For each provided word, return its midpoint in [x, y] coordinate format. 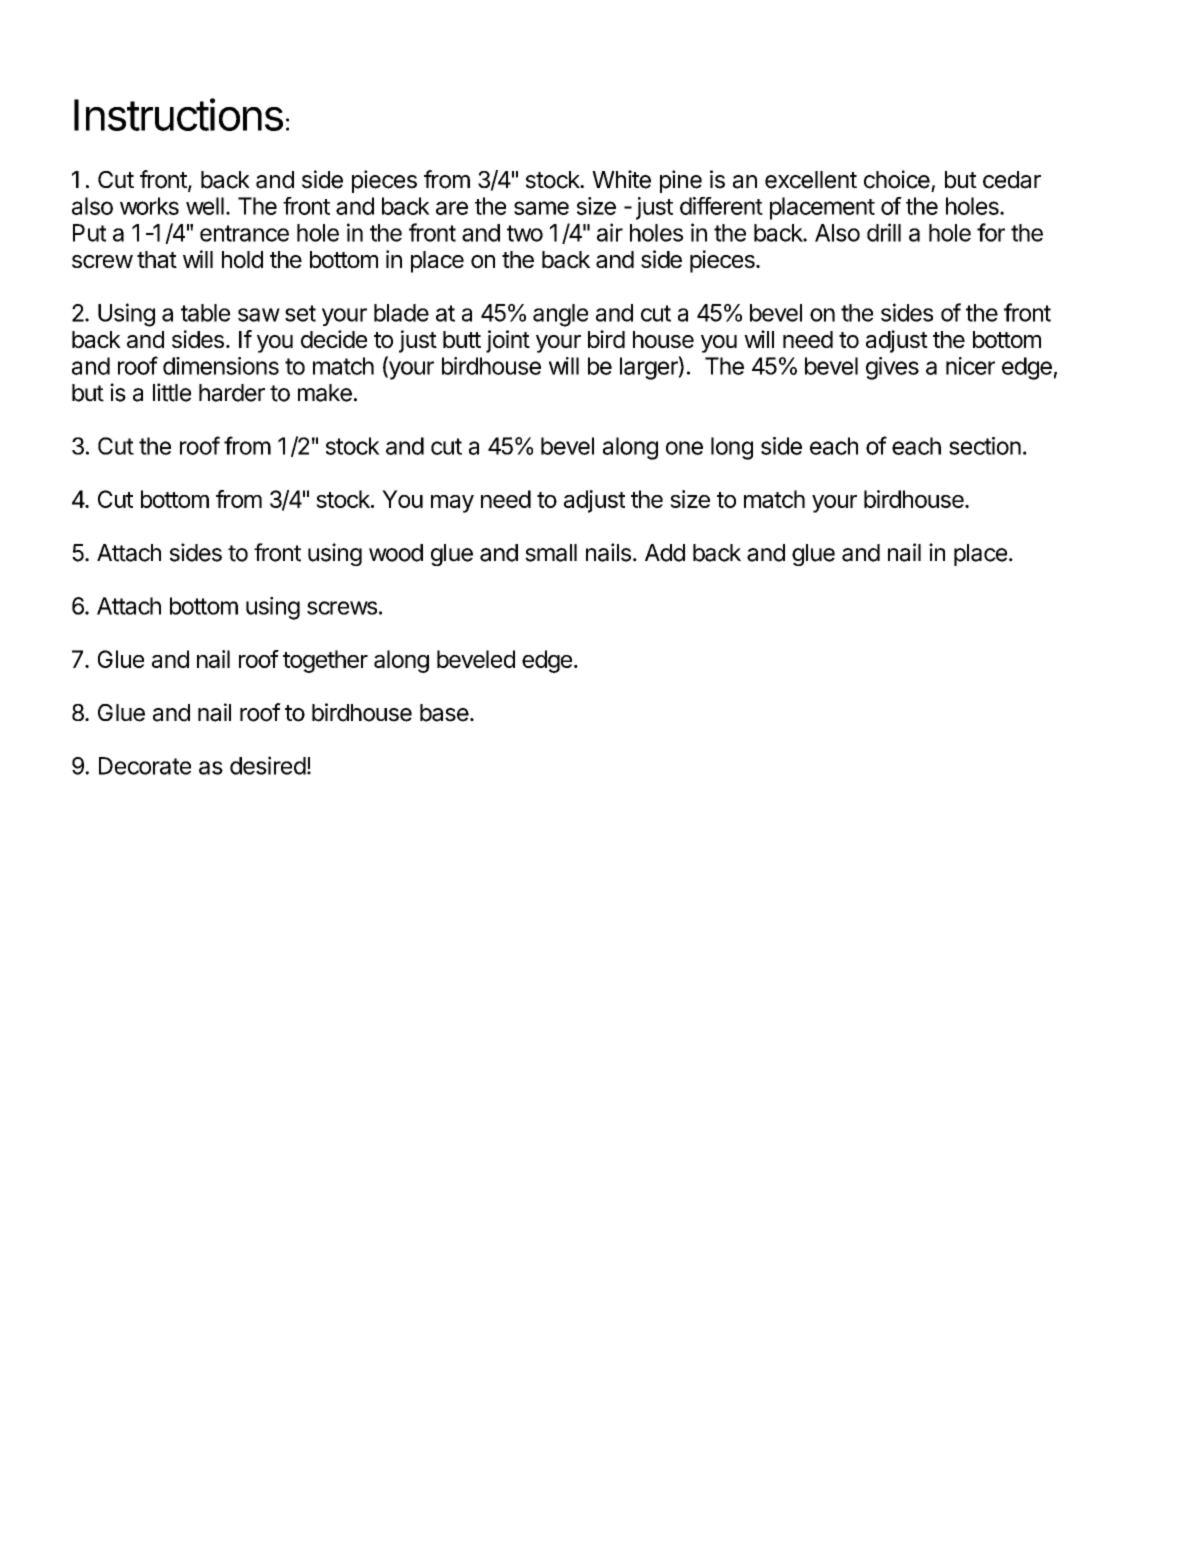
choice [897, 179]
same [541, 208]
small [551, 553]
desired [268, 765]
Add [665, 553]
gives [892, 368]
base [444, 713]
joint [508, 341]
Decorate [145, 766]
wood [396, 553]
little [172, 392]
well [205, 206]
